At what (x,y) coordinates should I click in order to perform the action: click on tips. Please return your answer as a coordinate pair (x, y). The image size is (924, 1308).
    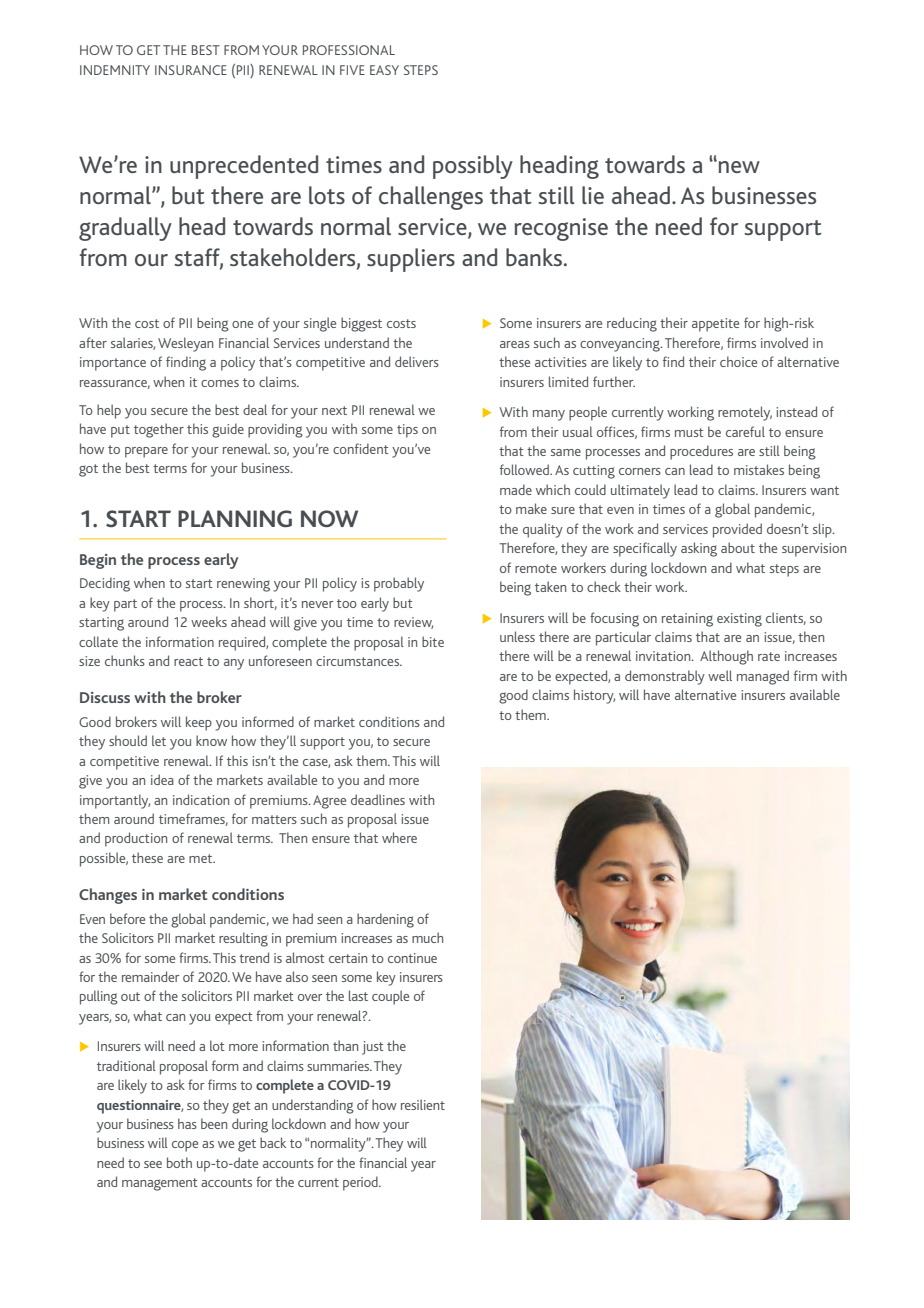
    Looking at the image, I should click on (407, 431).
